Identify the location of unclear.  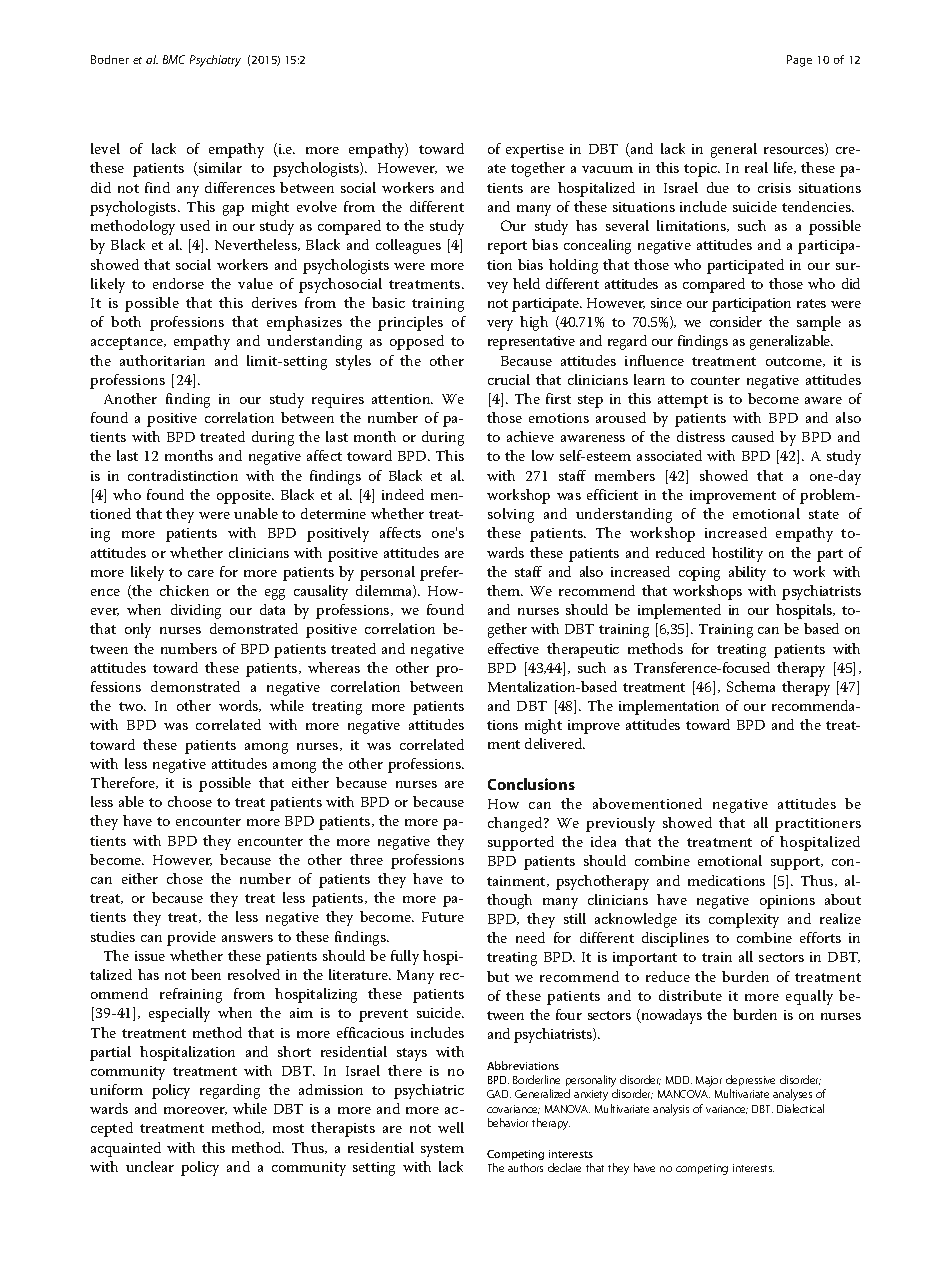
(150, 1166).
